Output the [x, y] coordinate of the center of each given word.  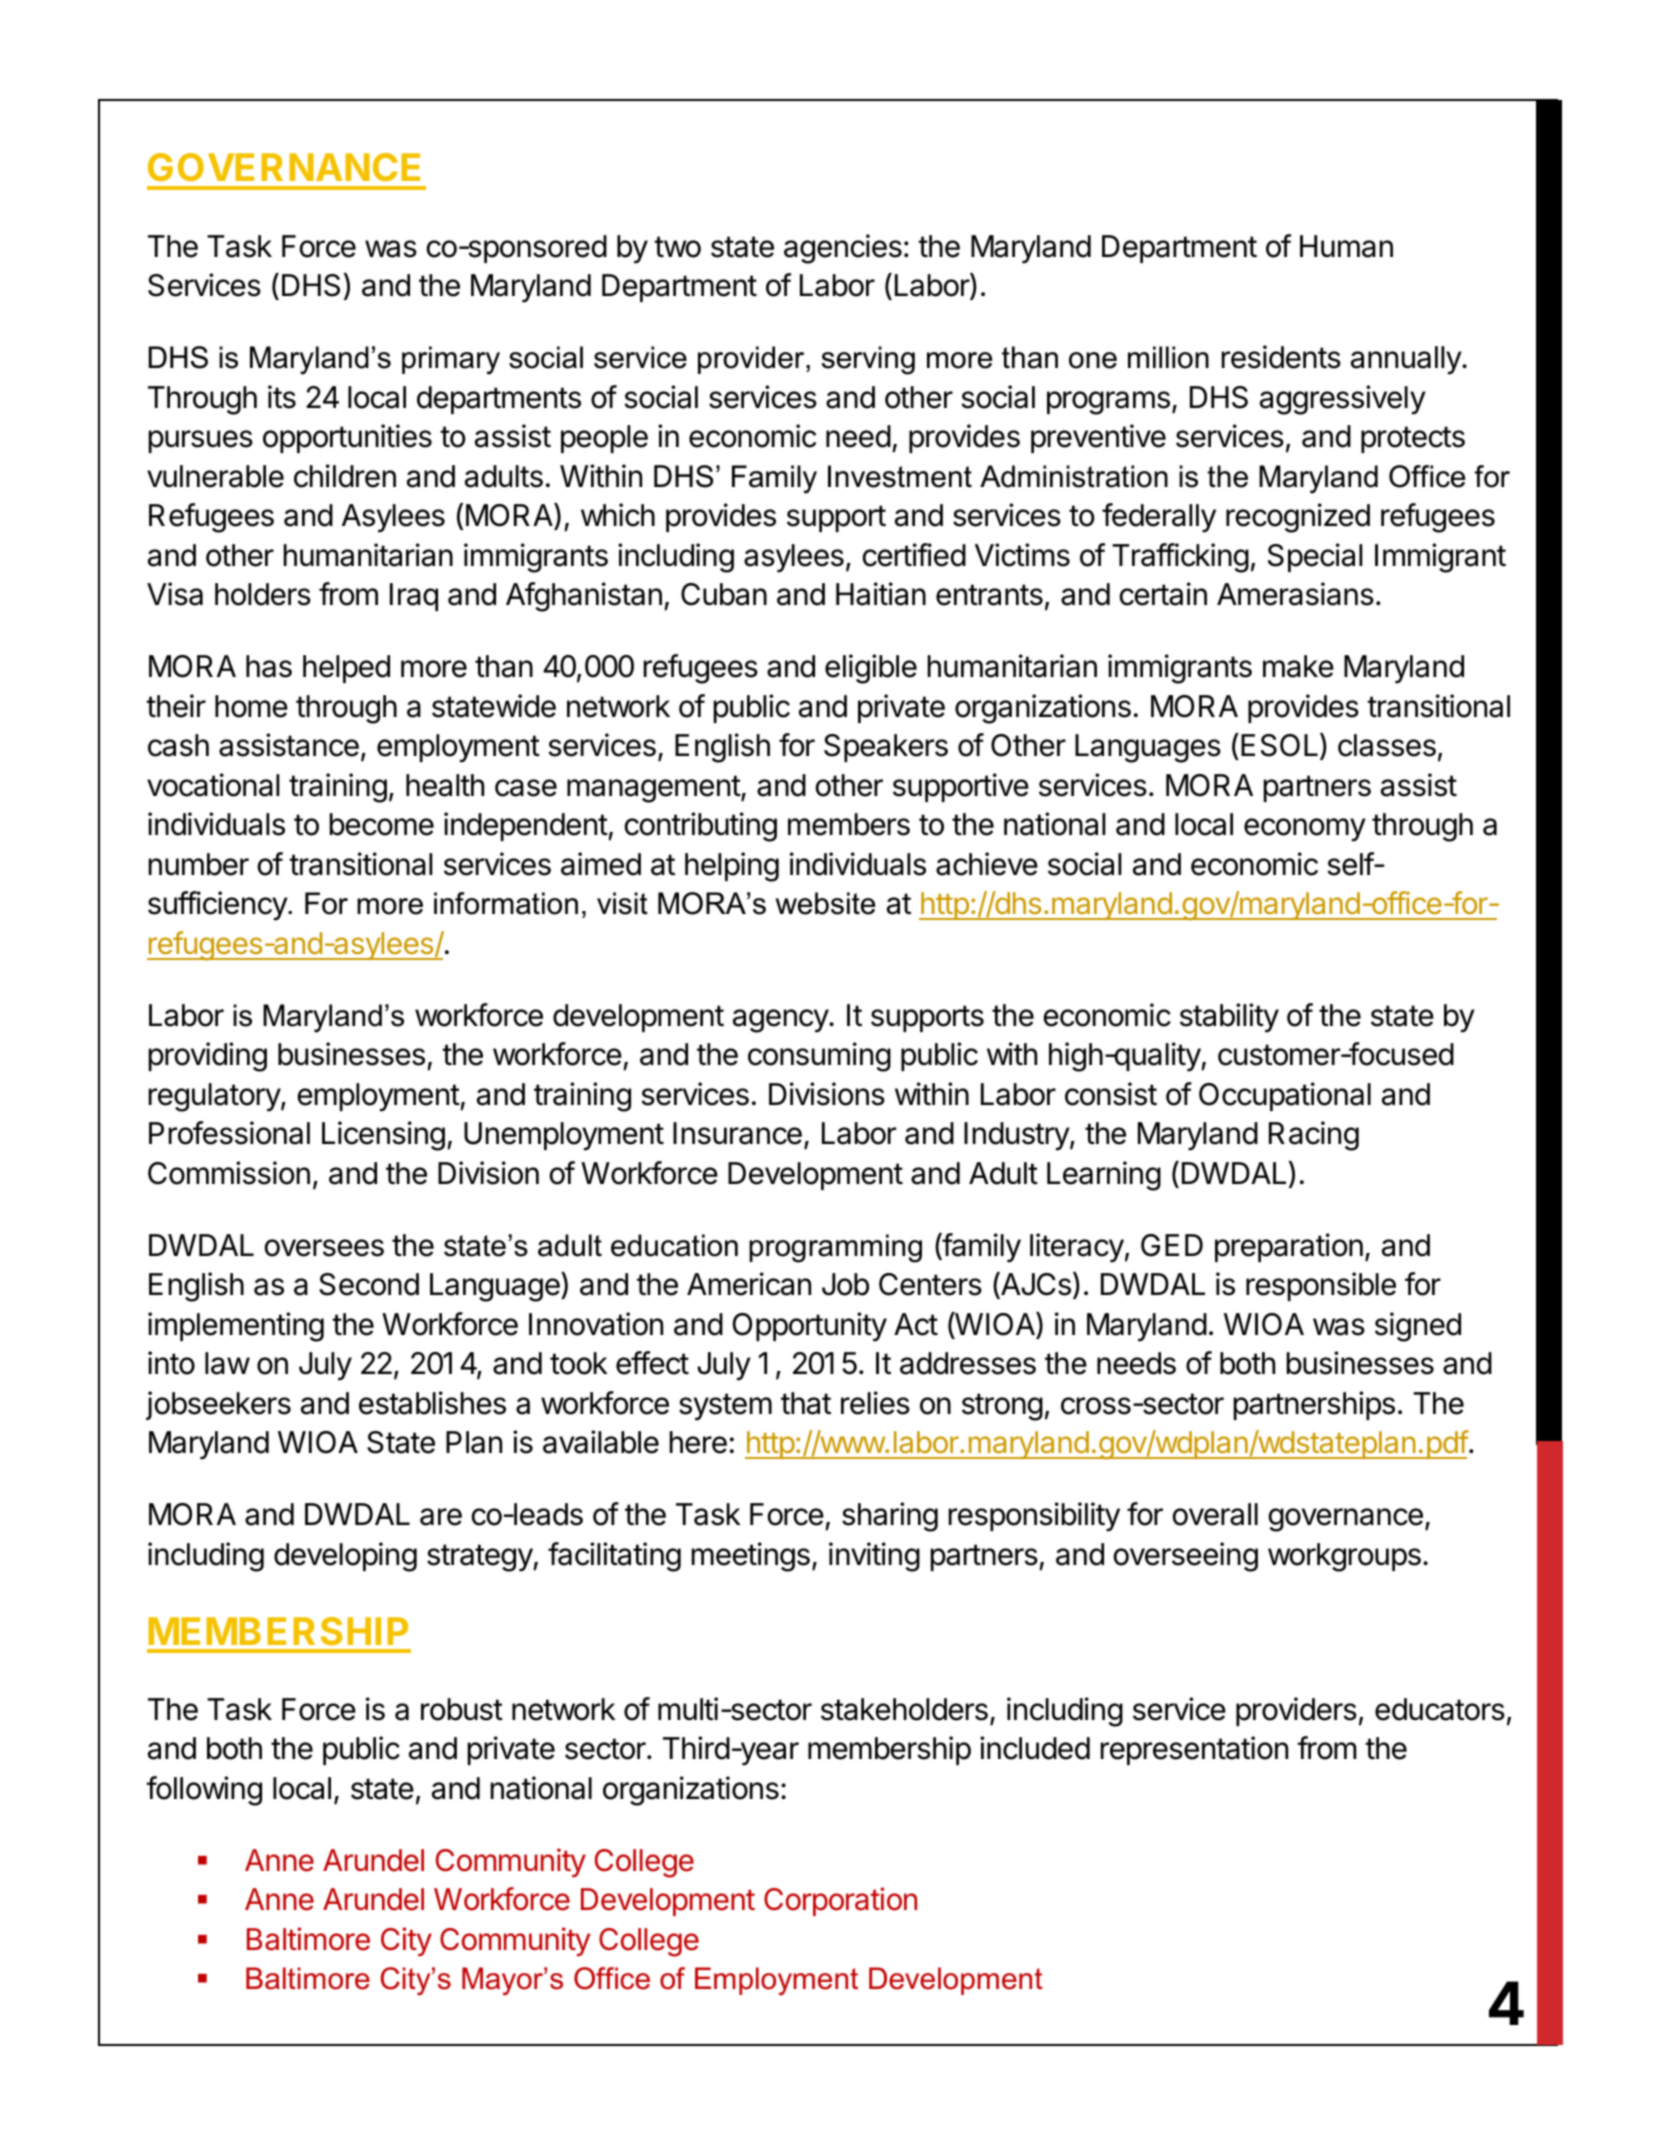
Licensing [383, 1136]
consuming [819, 1057]
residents [1281, 357]
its [282, 397]
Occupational [1285, 1096]
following [204, 1791]
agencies [843, 249]
